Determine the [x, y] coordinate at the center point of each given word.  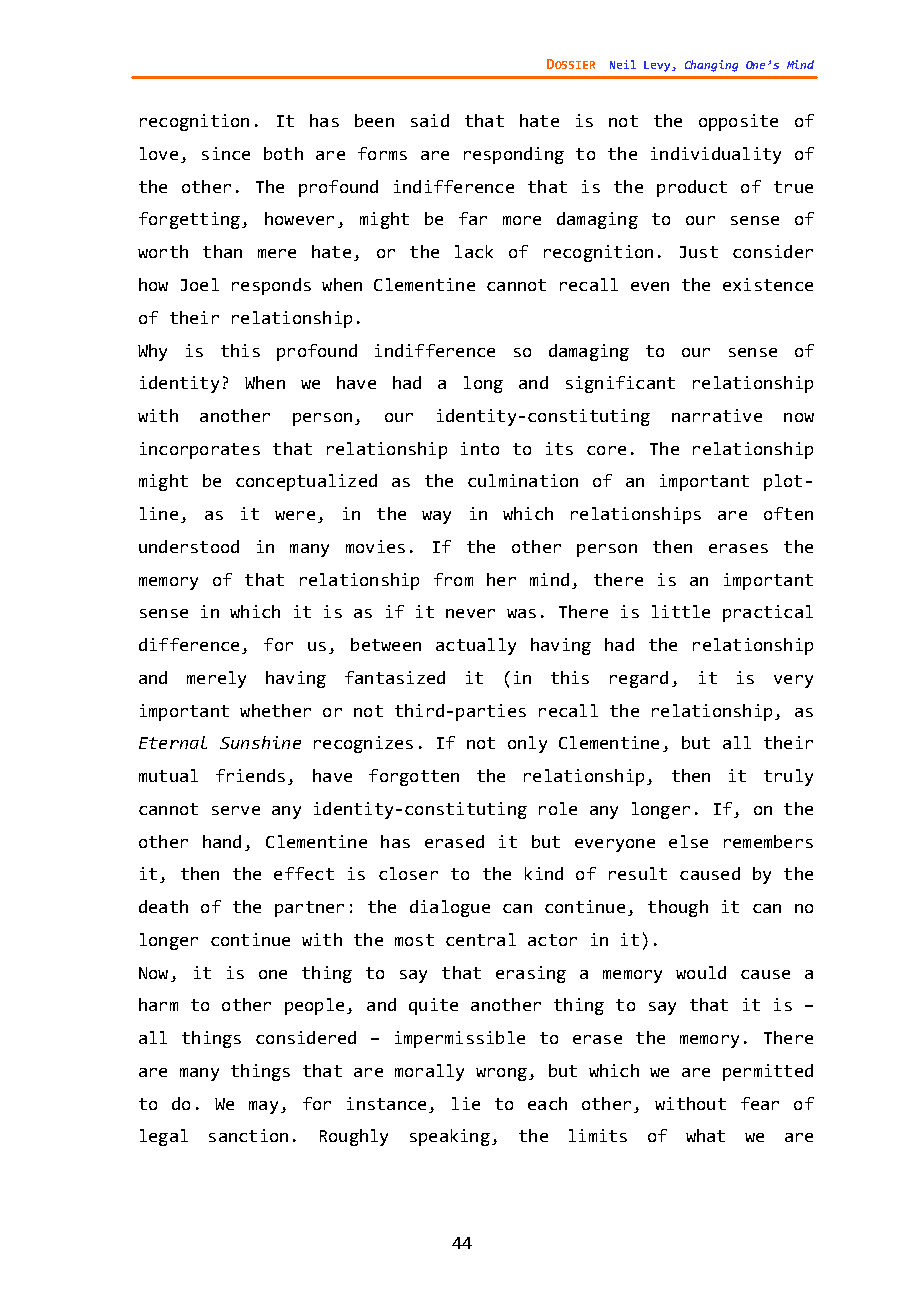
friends [250, 775]
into [480, 448]
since [226, 153]
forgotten [414, 777]
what [705, 1135]
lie [466, 1103]
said [430, 120]
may [263, 1107]
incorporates [200, 450]
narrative [717, 415]
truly [788, 777]
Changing [711, 66]
